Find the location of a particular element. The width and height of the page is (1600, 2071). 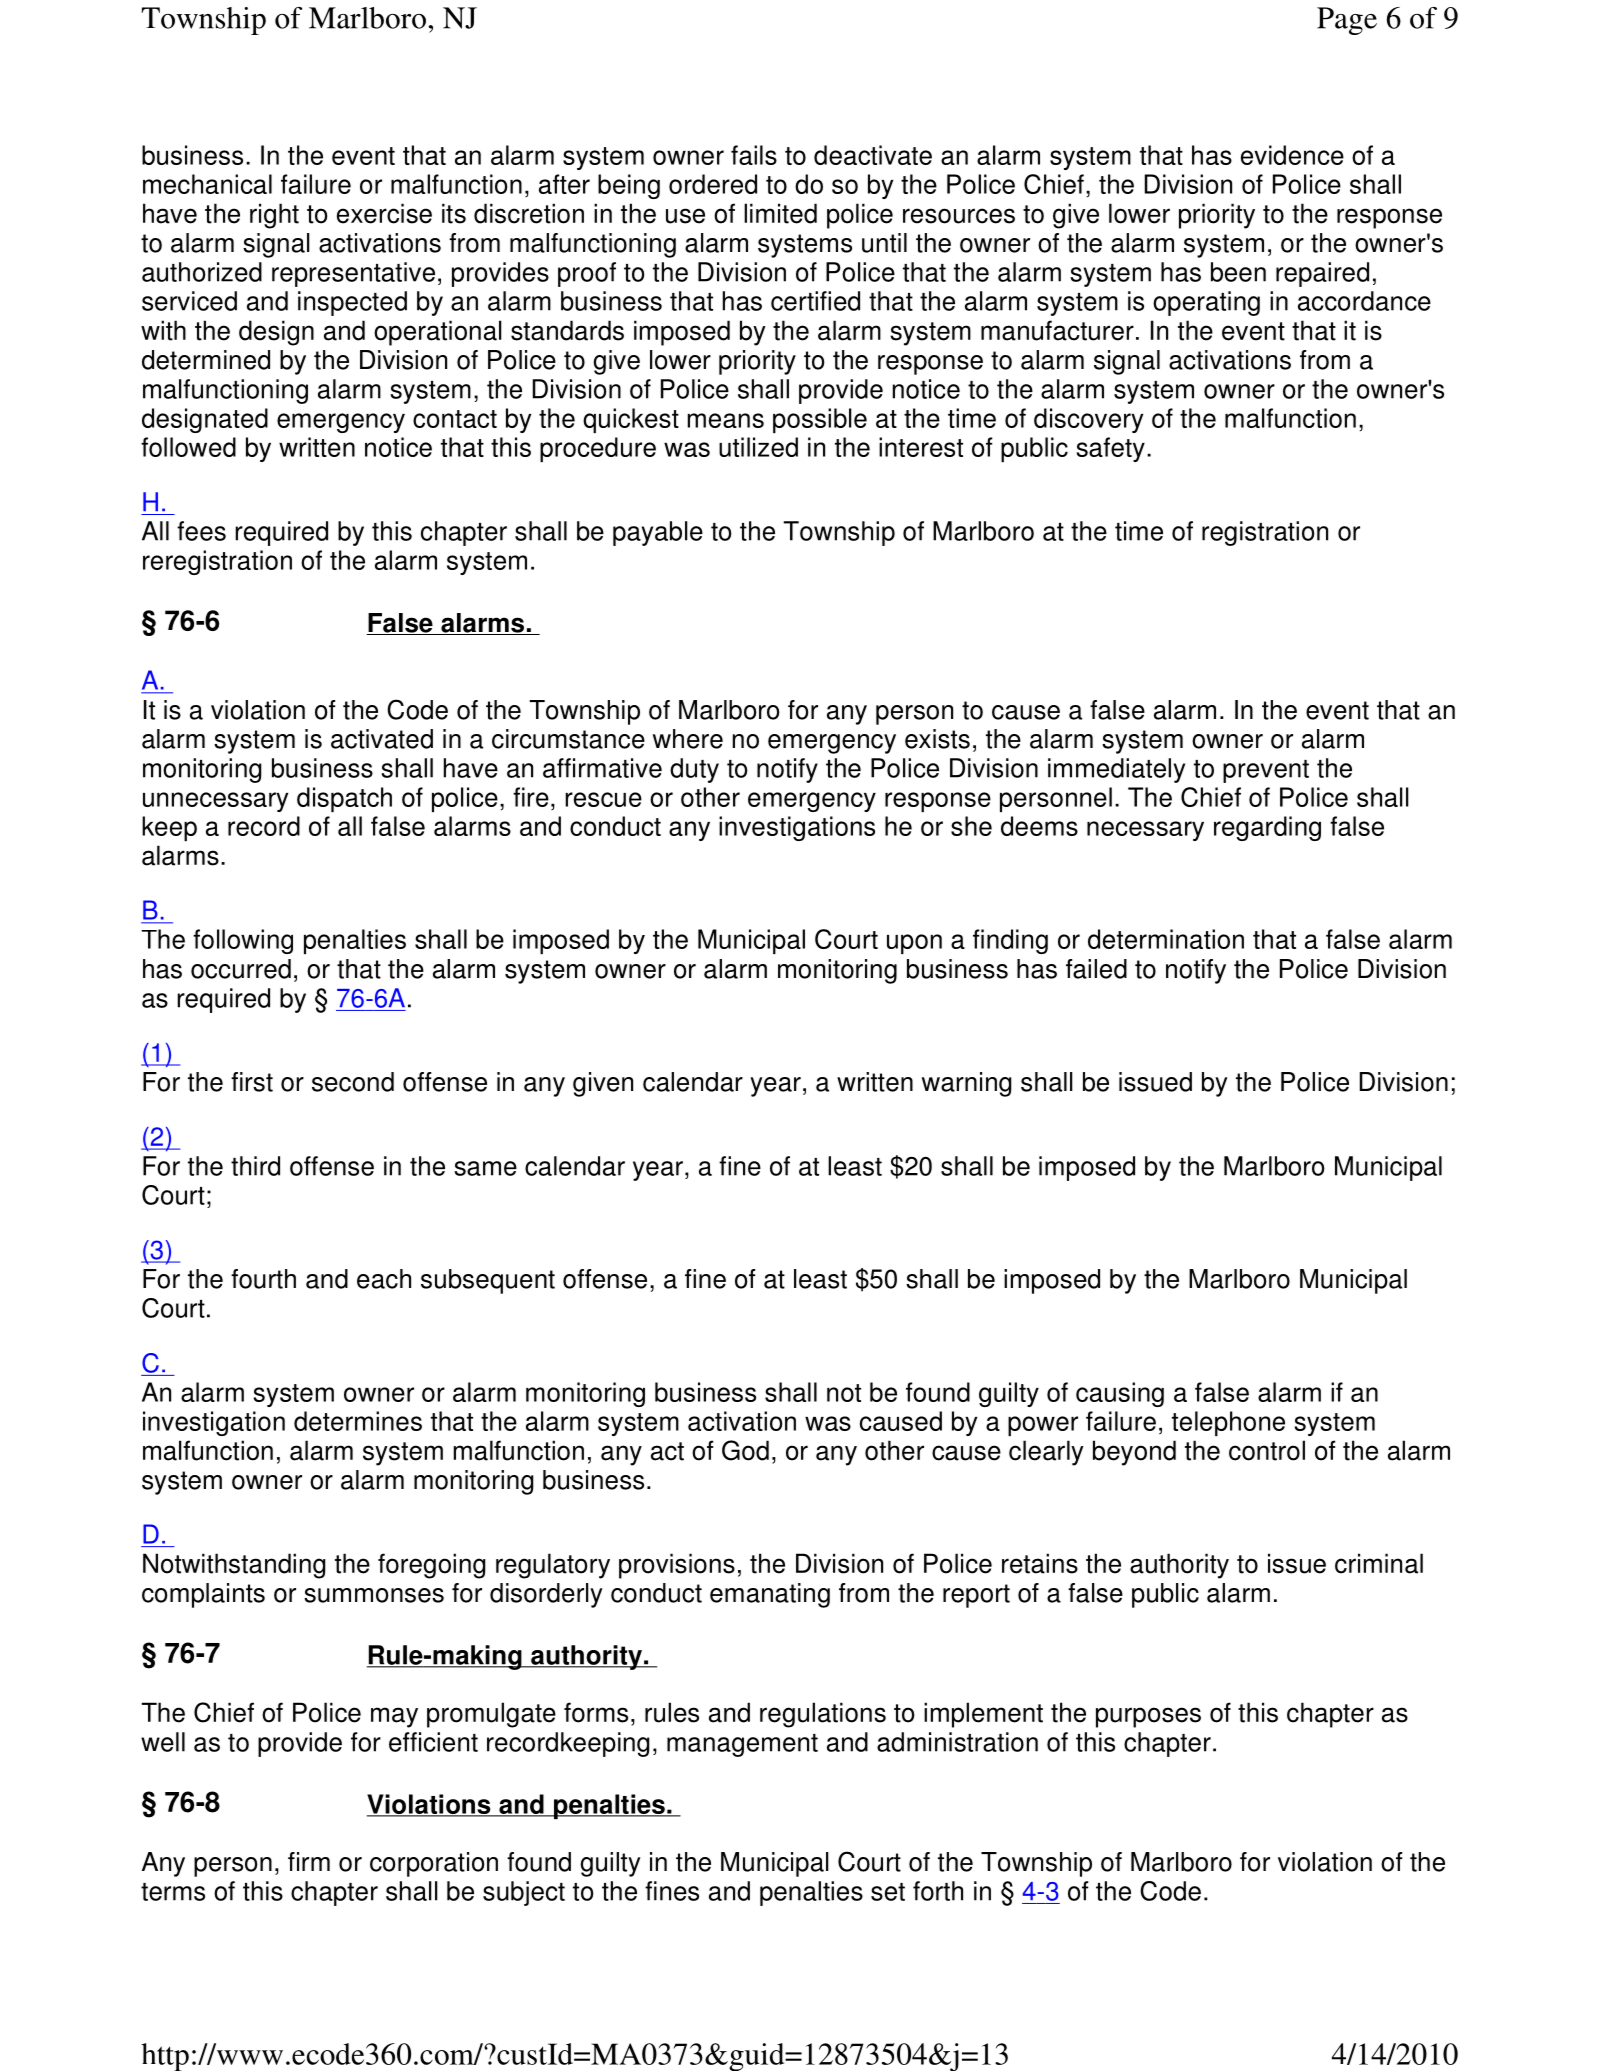

determines is located at coordinates (358, 1421).
